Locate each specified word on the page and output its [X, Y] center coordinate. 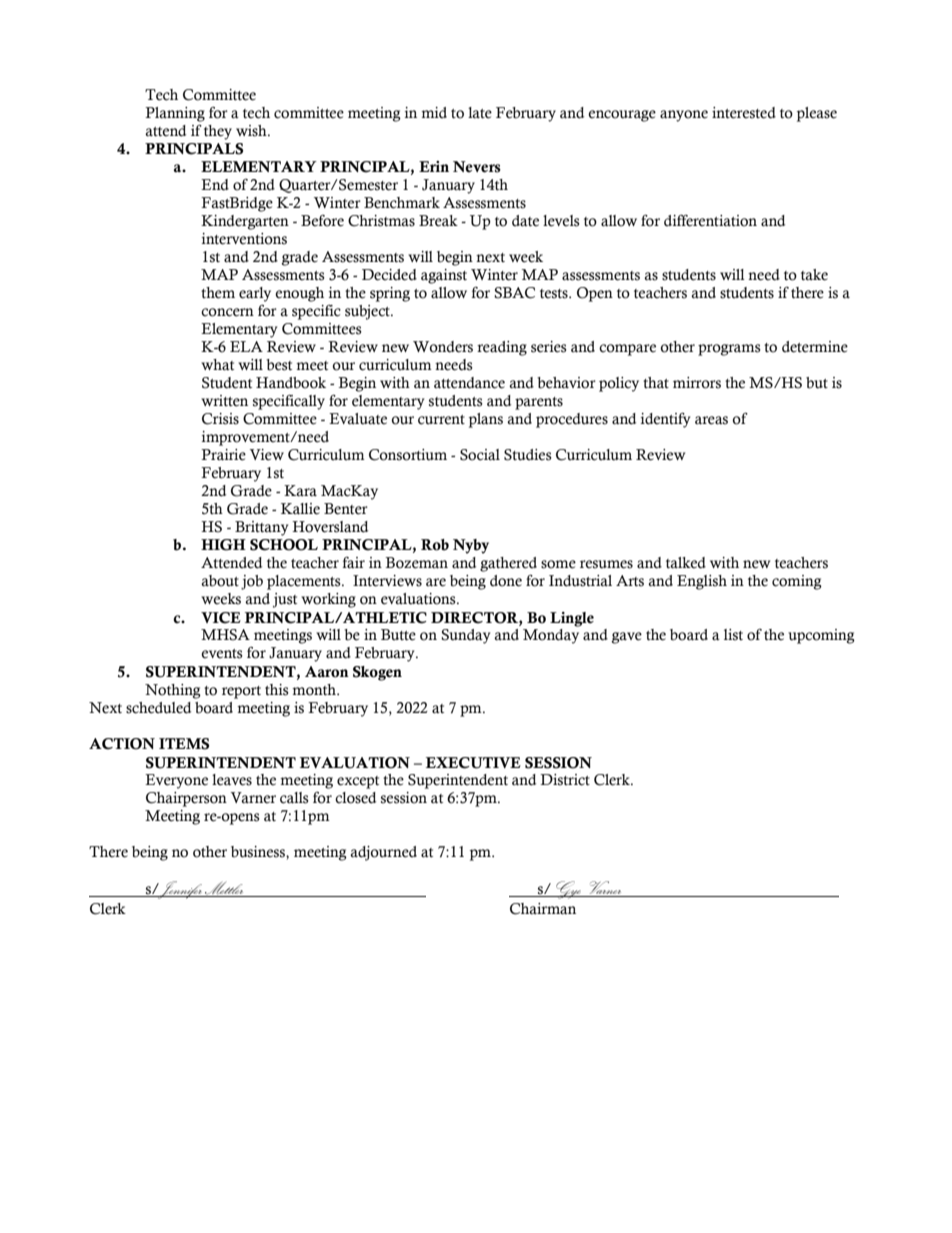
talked [686, 563]
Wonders [443, 347]
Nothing [173, 691]
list [733, 635]
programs [729, 350]
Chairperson [186, 799]
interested [744, 113]
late [480, 113]
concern [227, 312]
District [565, 780]
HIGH [223, 545]
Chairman [543, 909]
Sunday [465, 636]
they [218, 132]
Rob [435, 545]
